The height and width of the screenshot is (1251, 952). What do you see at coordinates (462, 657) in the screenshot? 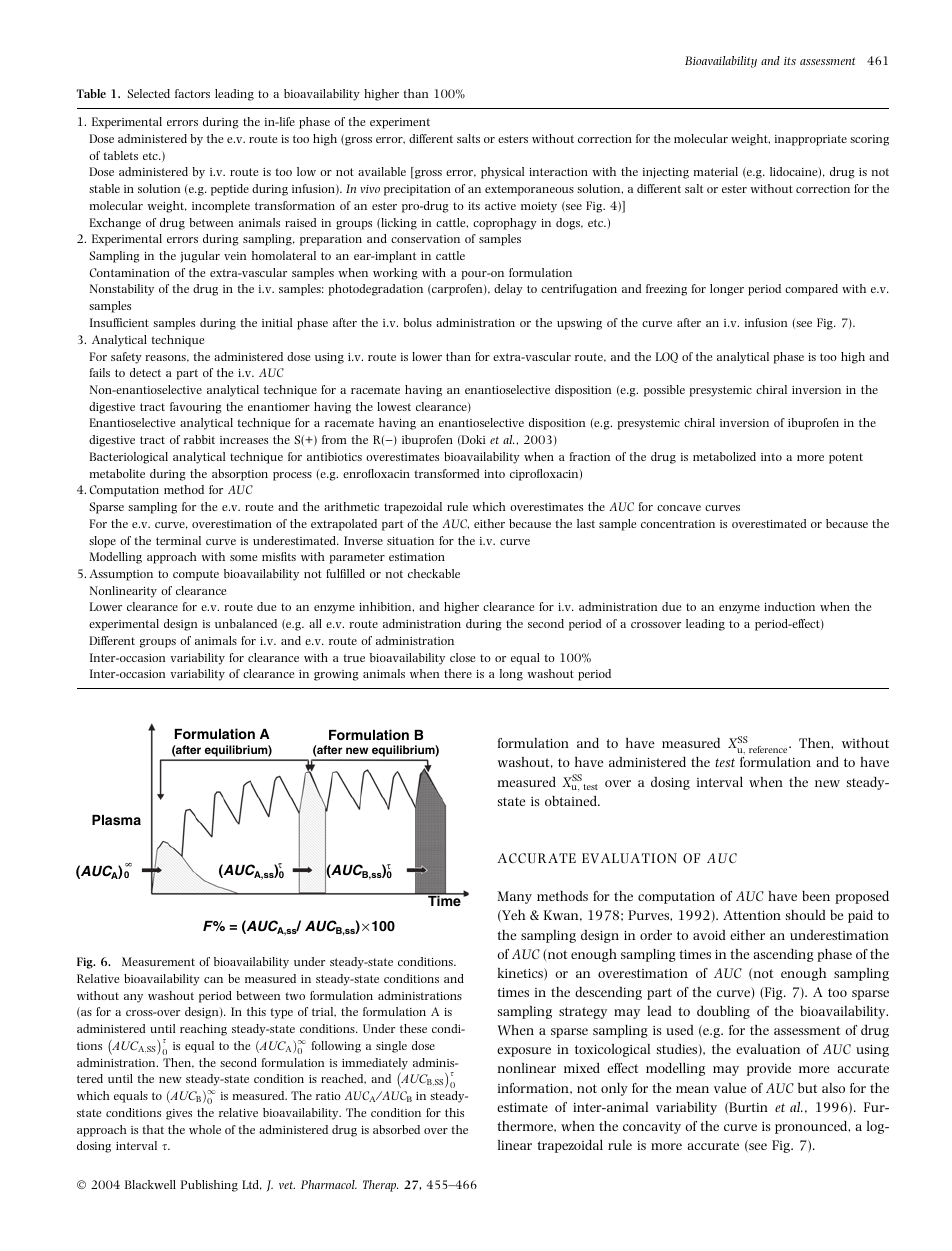
I see `close` at bounding box center [462, 657].
